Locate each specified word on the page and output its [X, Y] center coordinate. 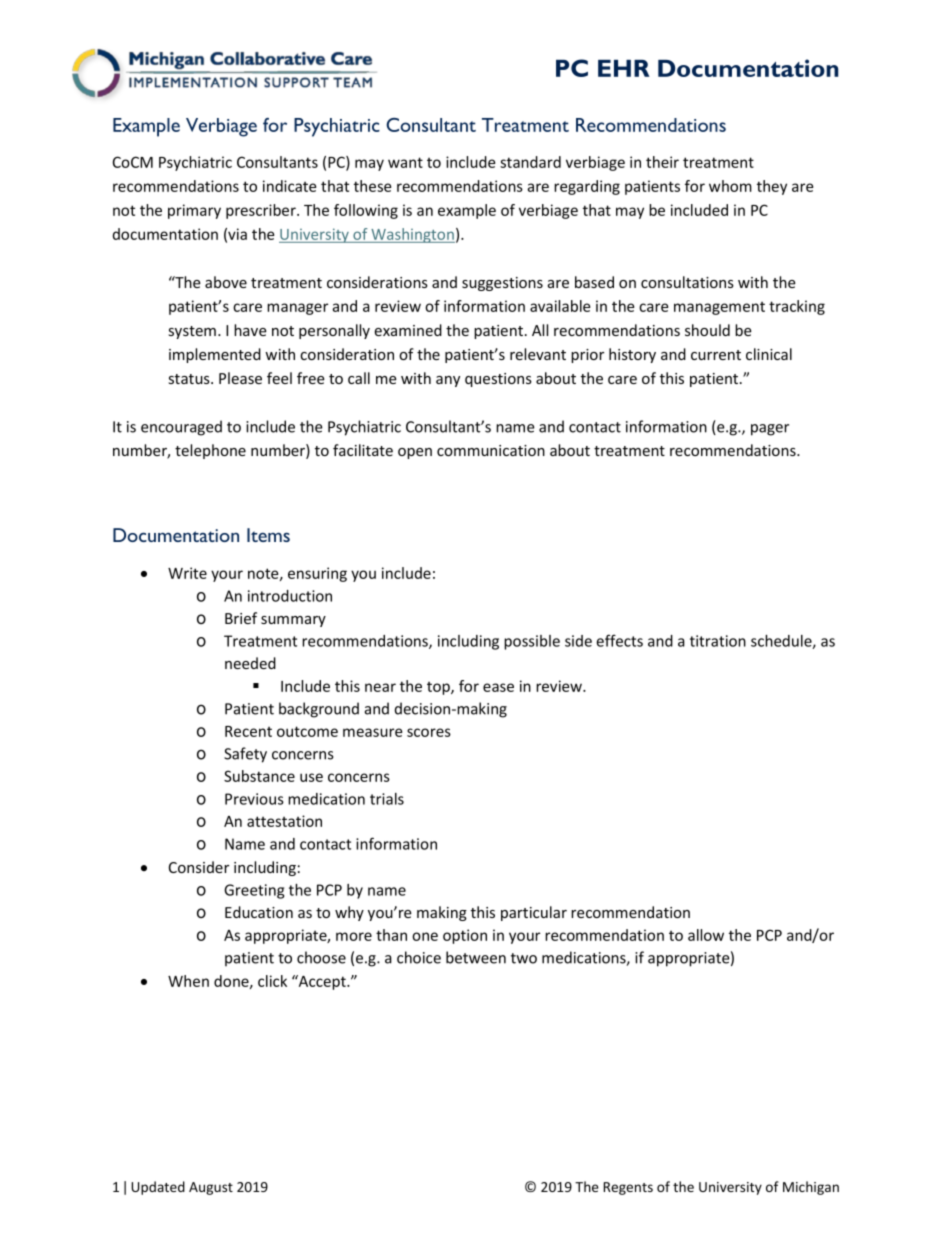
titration [718, 641]
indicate [289, 186]
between [476, 957]
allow [706, 935]
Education [259, 912]
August [211, 1188]
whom [730, 186]
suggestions [502, 284]
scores [429, 732]
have [250, 330]
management [719, 308]
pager [770, 430]
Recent [248, 731]
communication [491, 450]
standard [530, 162]
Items [268, 535]
